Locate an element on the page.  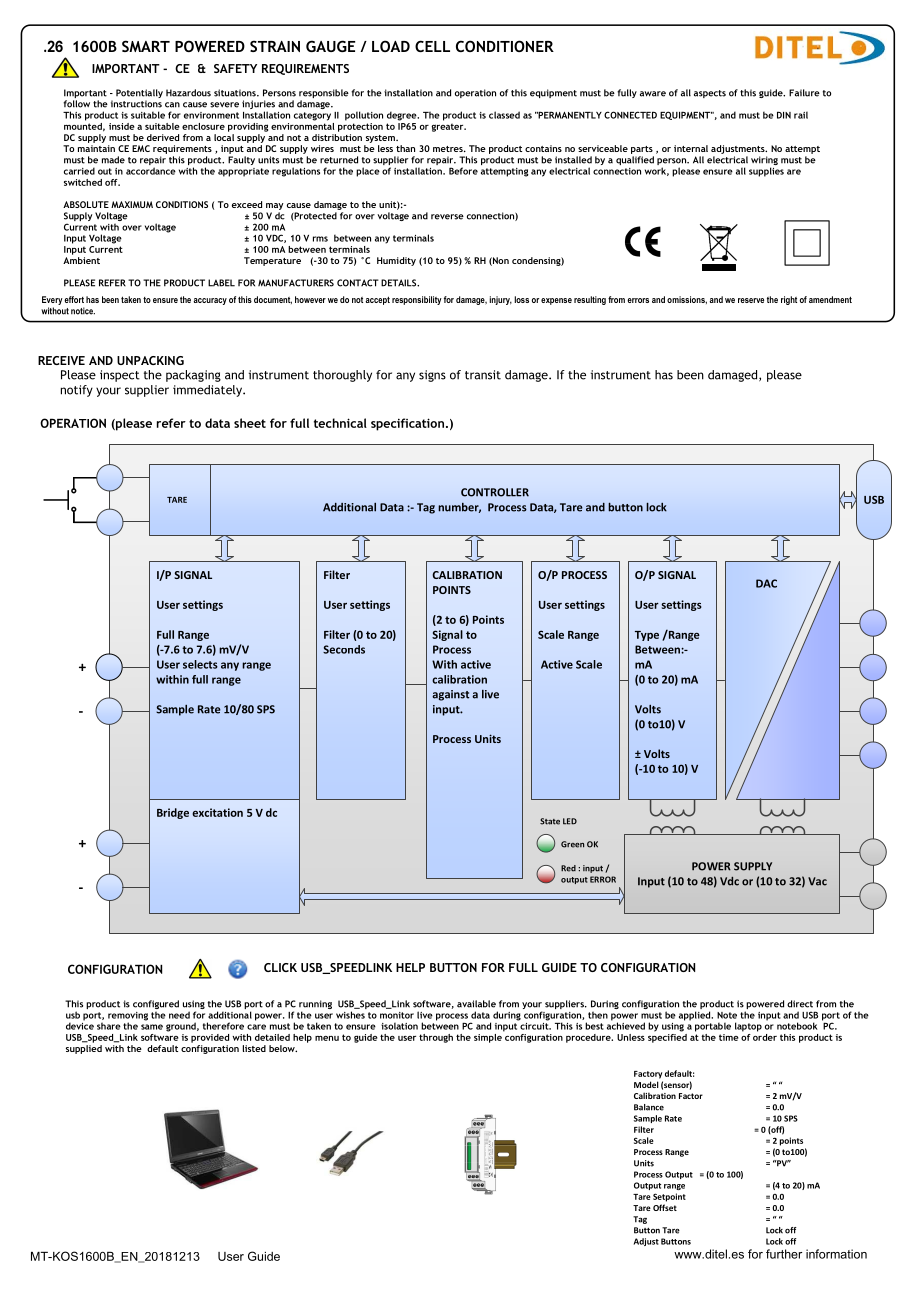
UNPACKING is located at coordinates (150, 360).
